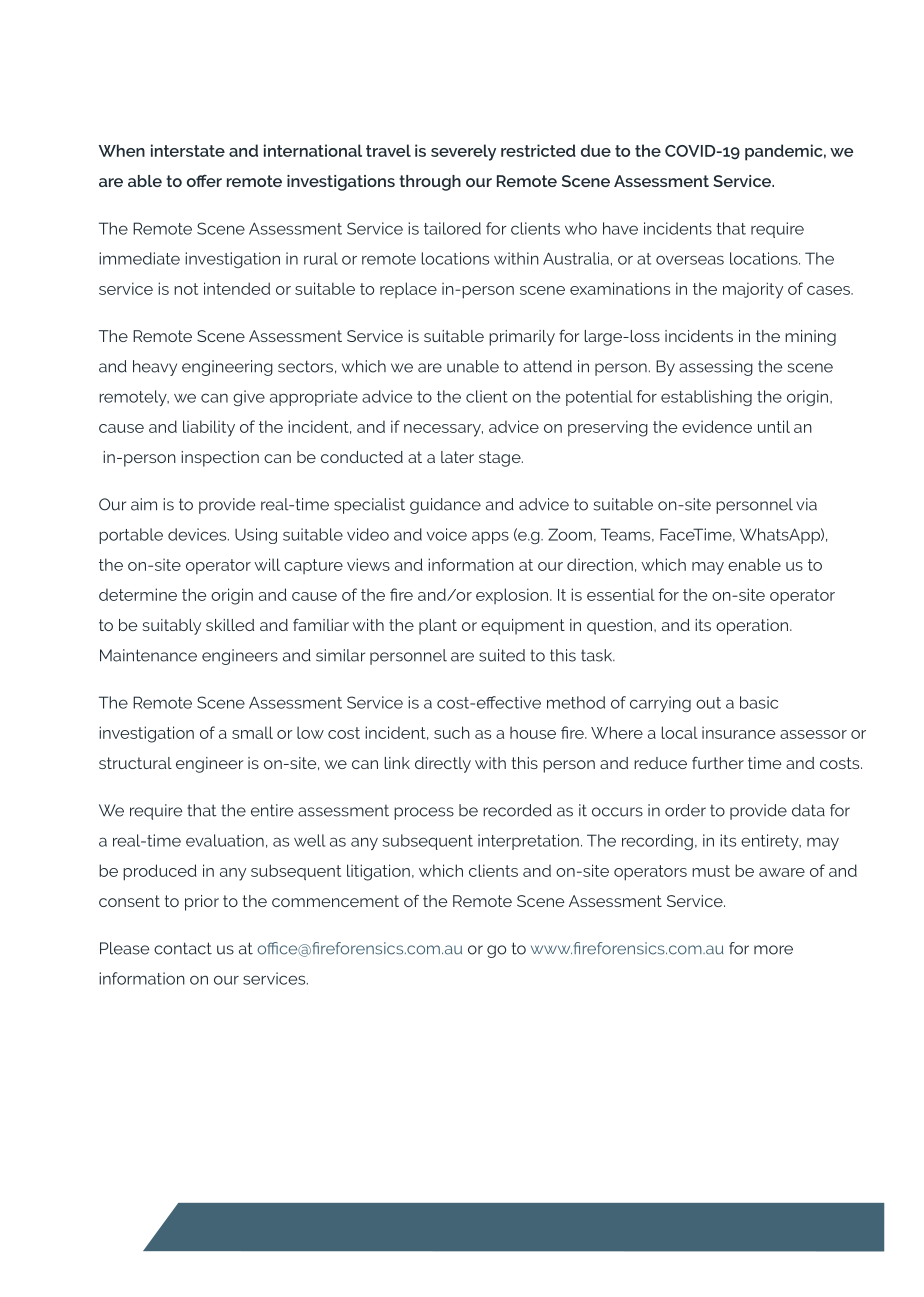 This page has width=924, height=1297. What do you see at coordinates (198, 534) in the page?
I see `devices` at bounding box center [198, 534].
